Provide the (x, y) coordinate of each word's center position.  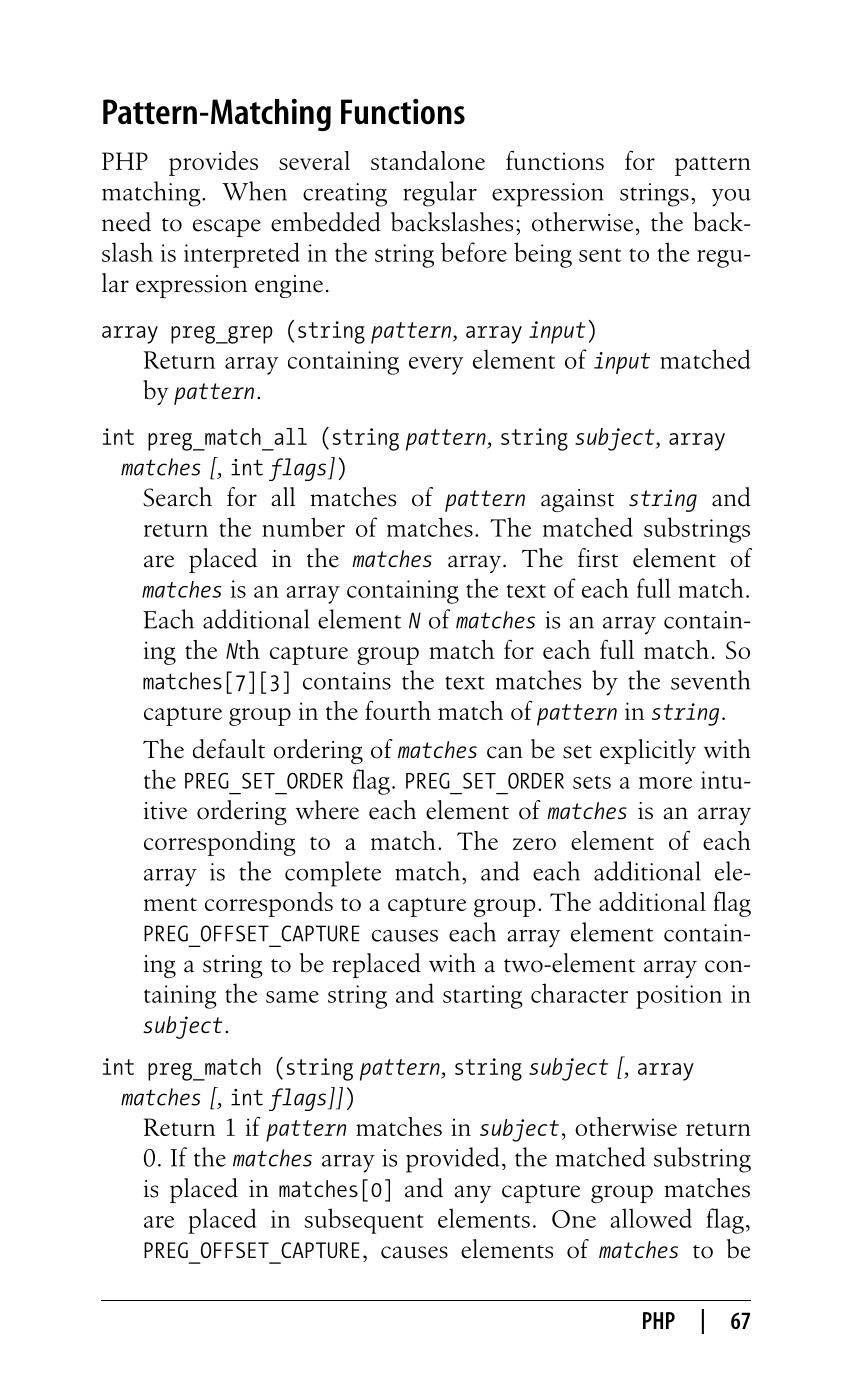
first (598, 558)
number (303, 527)
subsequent (364, 1221)
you (731, 198)
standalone (428, 160)
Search (177, 497)
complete (333, 874)
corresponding (220, 843)
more (665, 783)
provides (213, 163)
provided (453, 1160)
